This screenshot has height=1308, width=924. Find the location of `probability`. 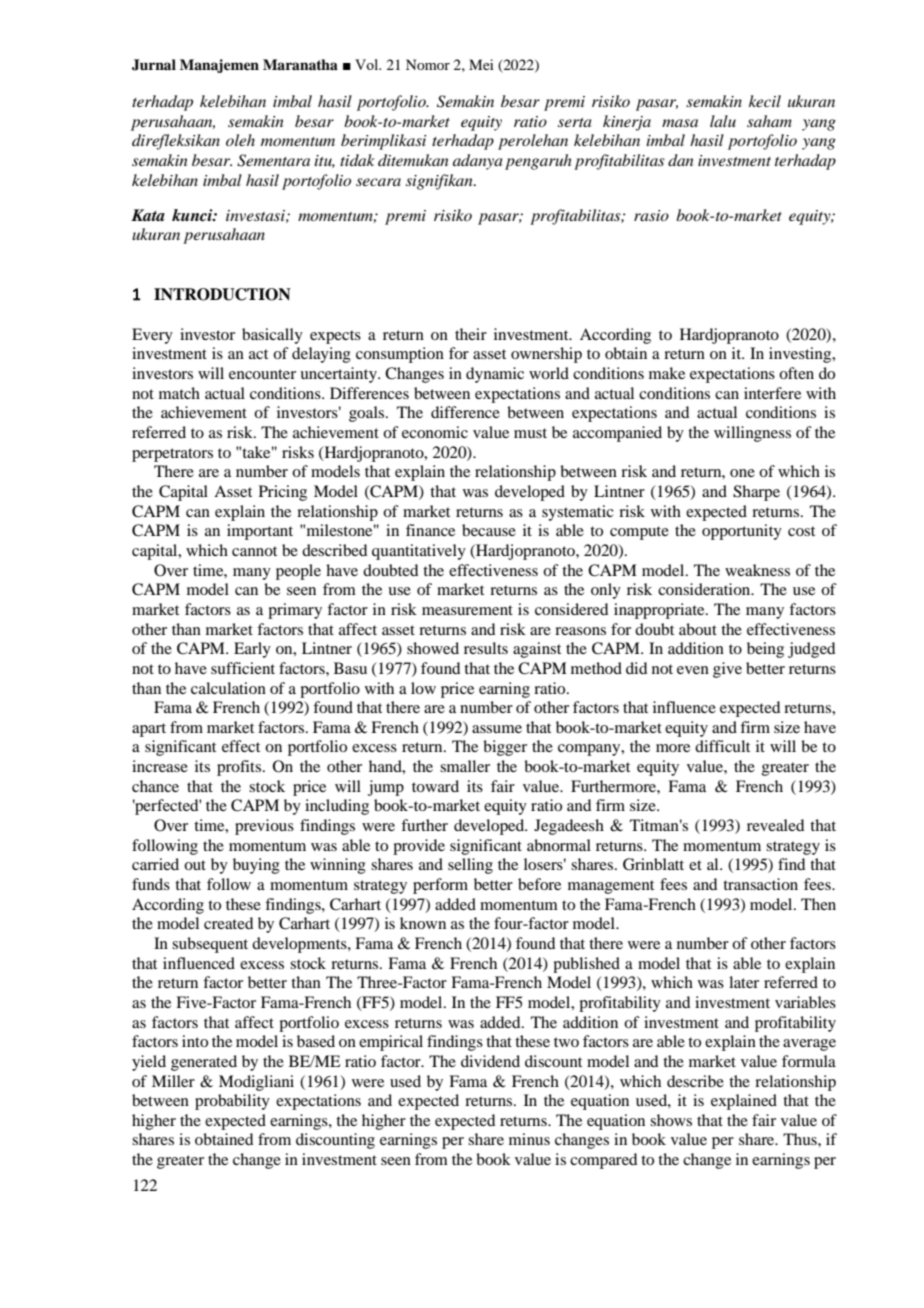

probability is located at coordinates (232, 1102).
